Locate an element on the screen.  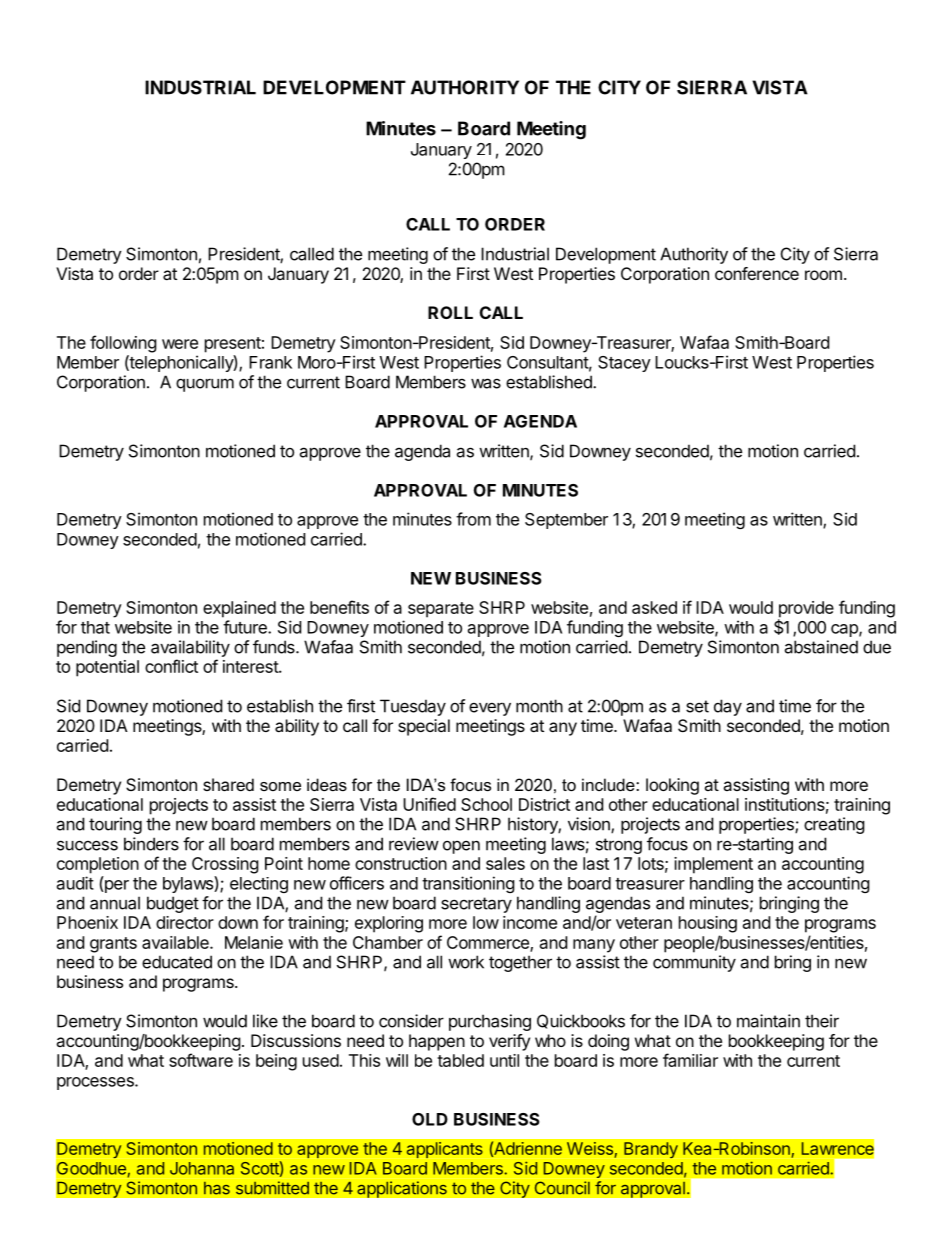
OLD is located at coordinates (430, 1119).
